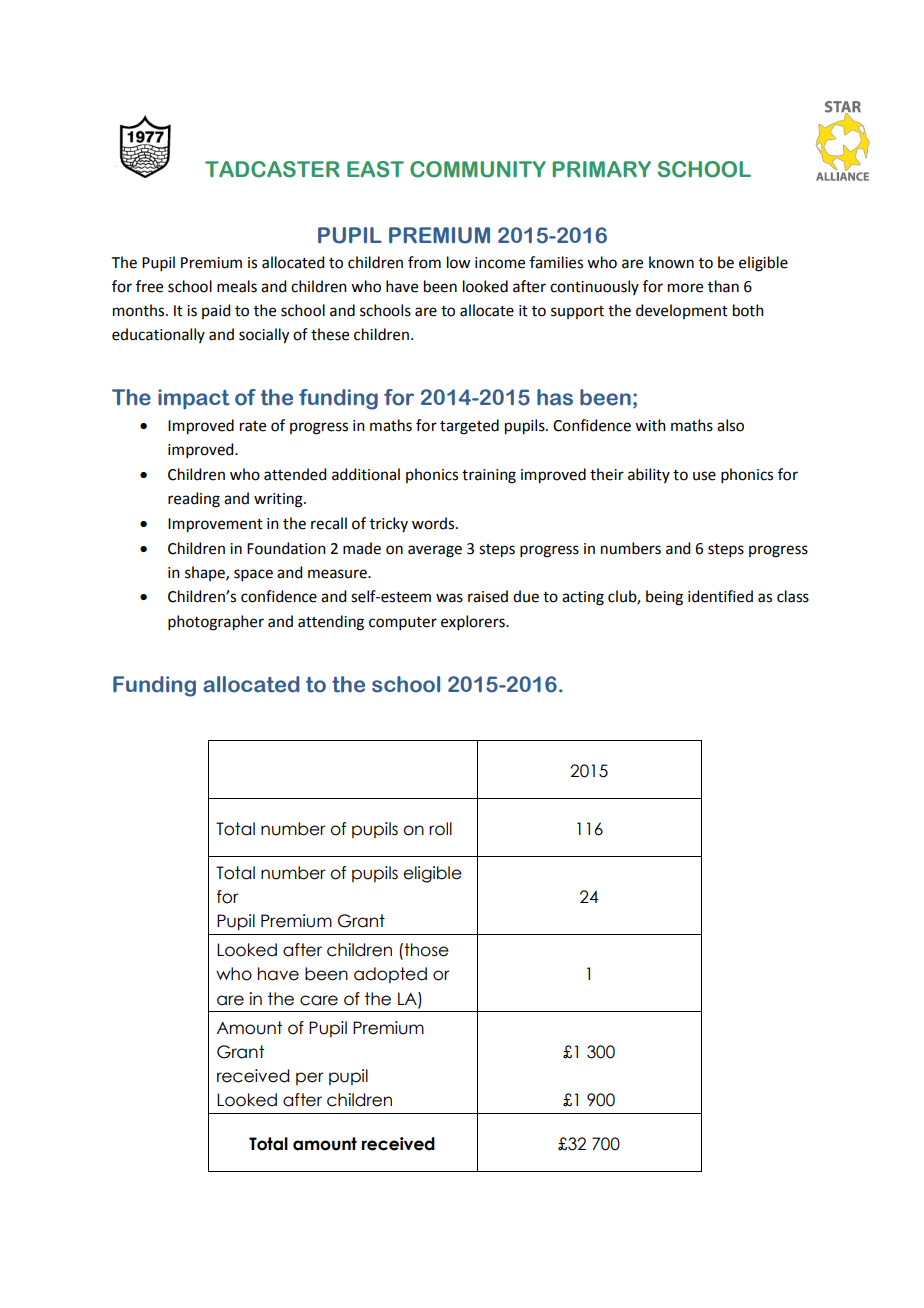 Image resolution: width=924 pixels, height=1308 pixels. Describe the element at coordinates (237, 286) in the screenshot. I see `meals` at that location.
